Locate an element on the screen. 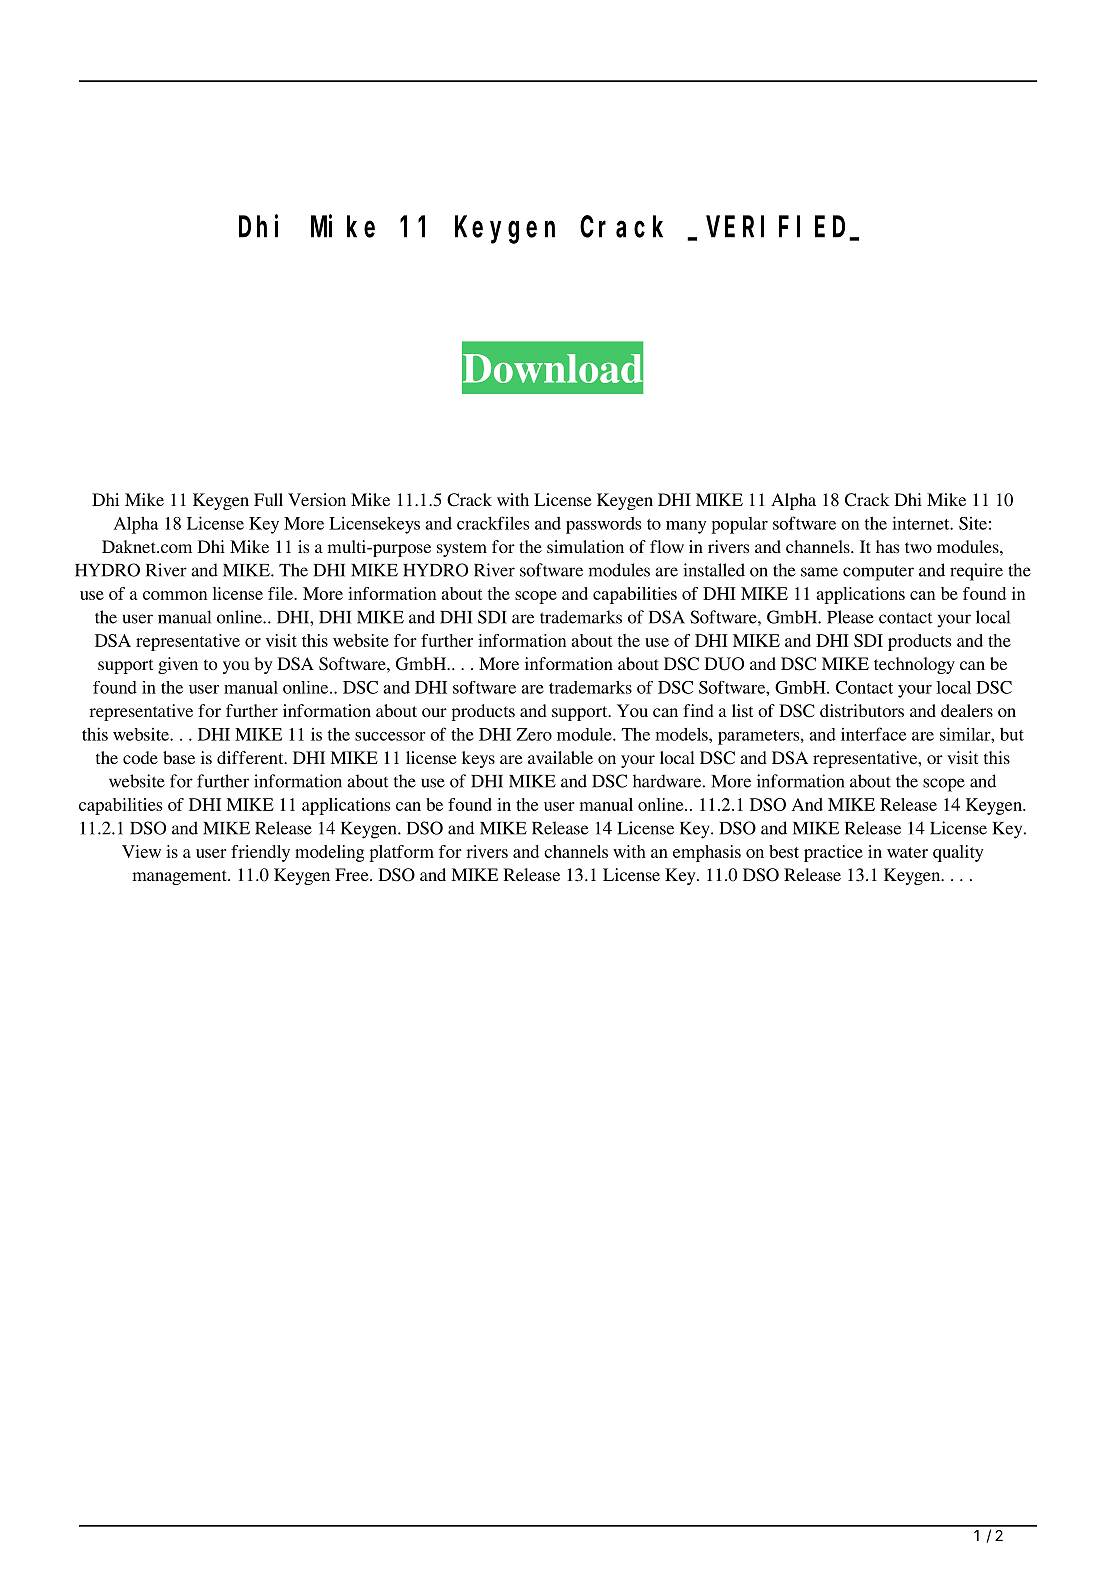 The width and height of the screenshot is (1116, 1579). popular is located at coordinates (739, 525).
